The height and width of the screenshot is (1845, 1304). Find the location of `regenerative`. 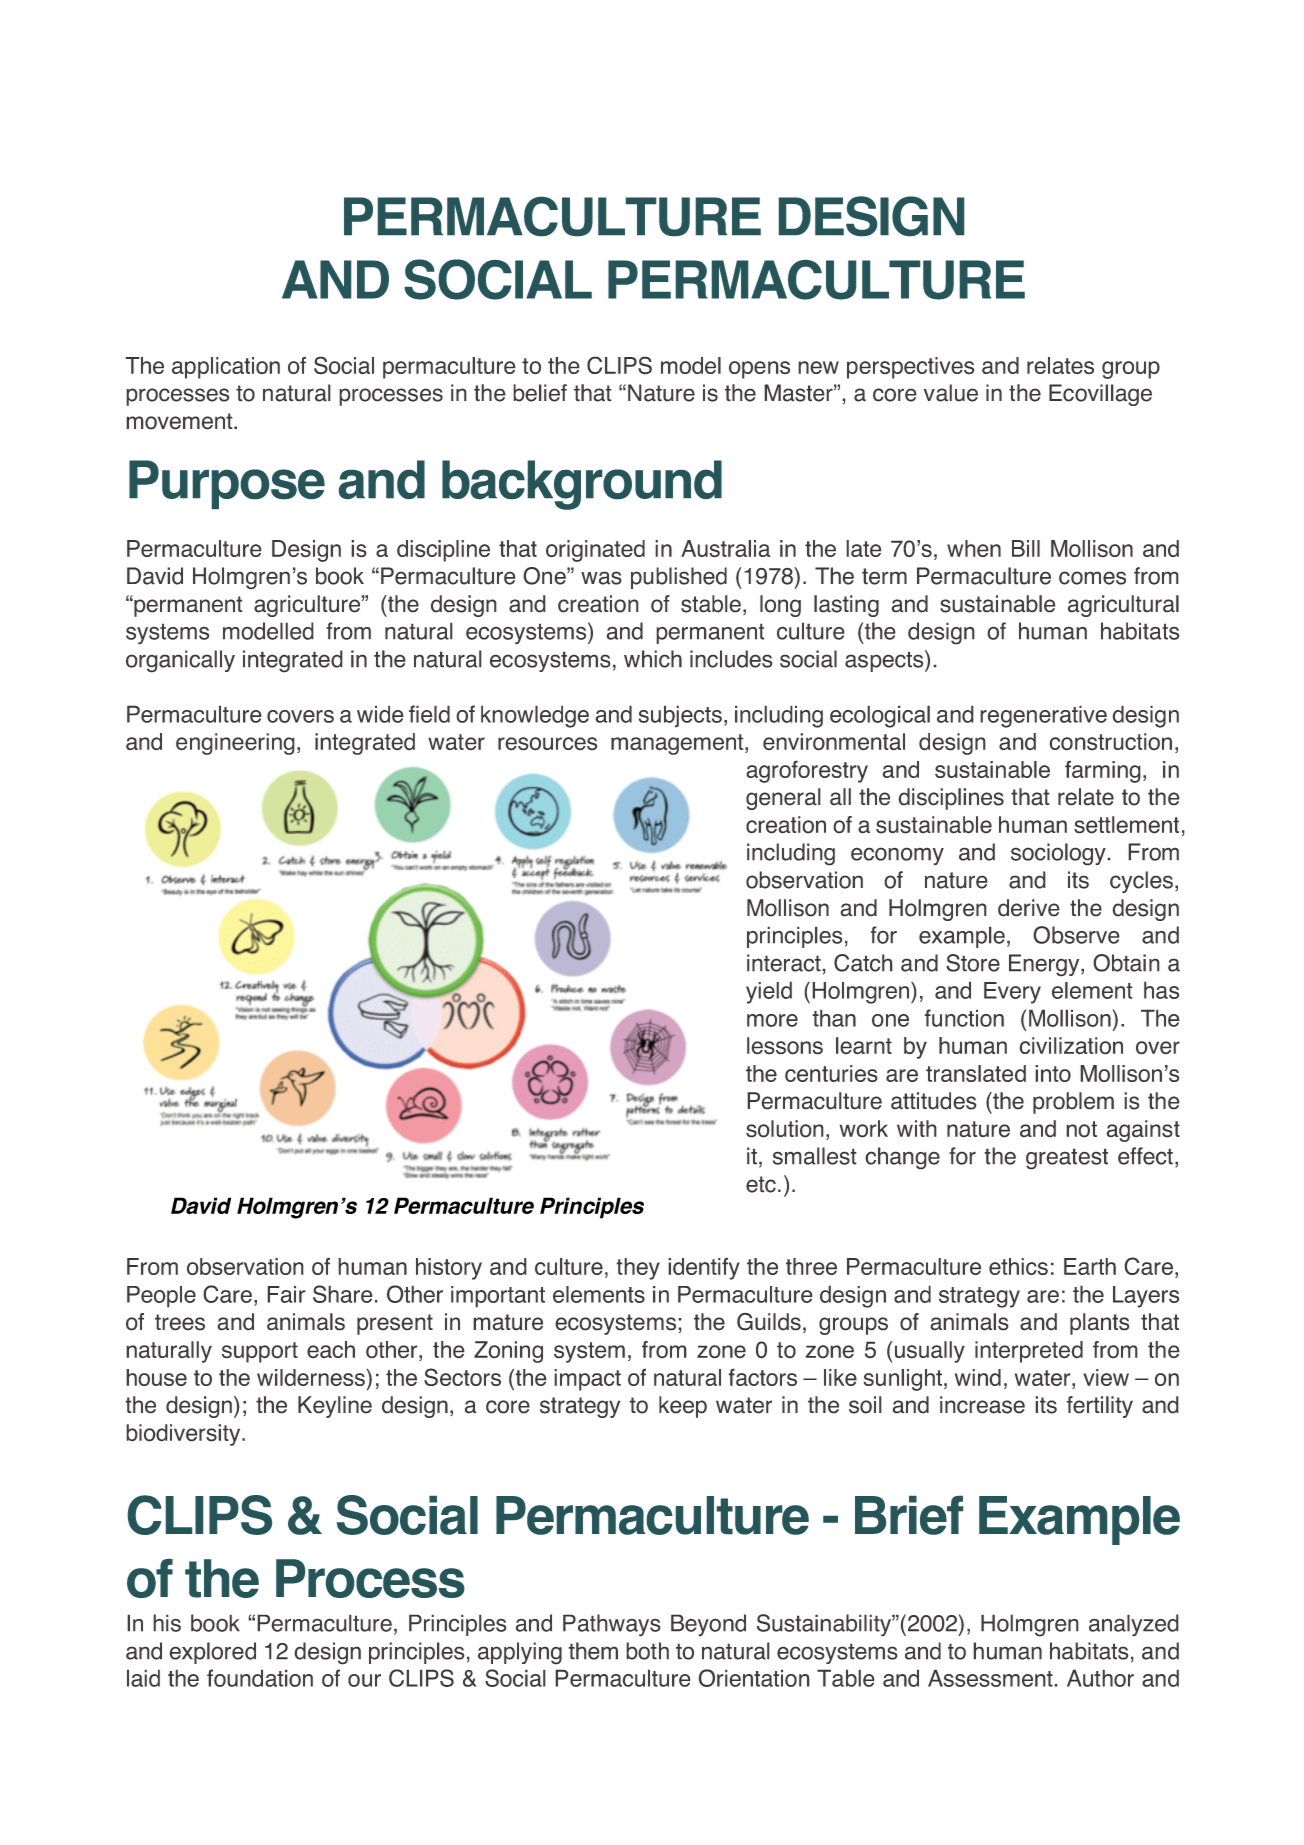

regenerative is located at coordinates (1043, 716).
